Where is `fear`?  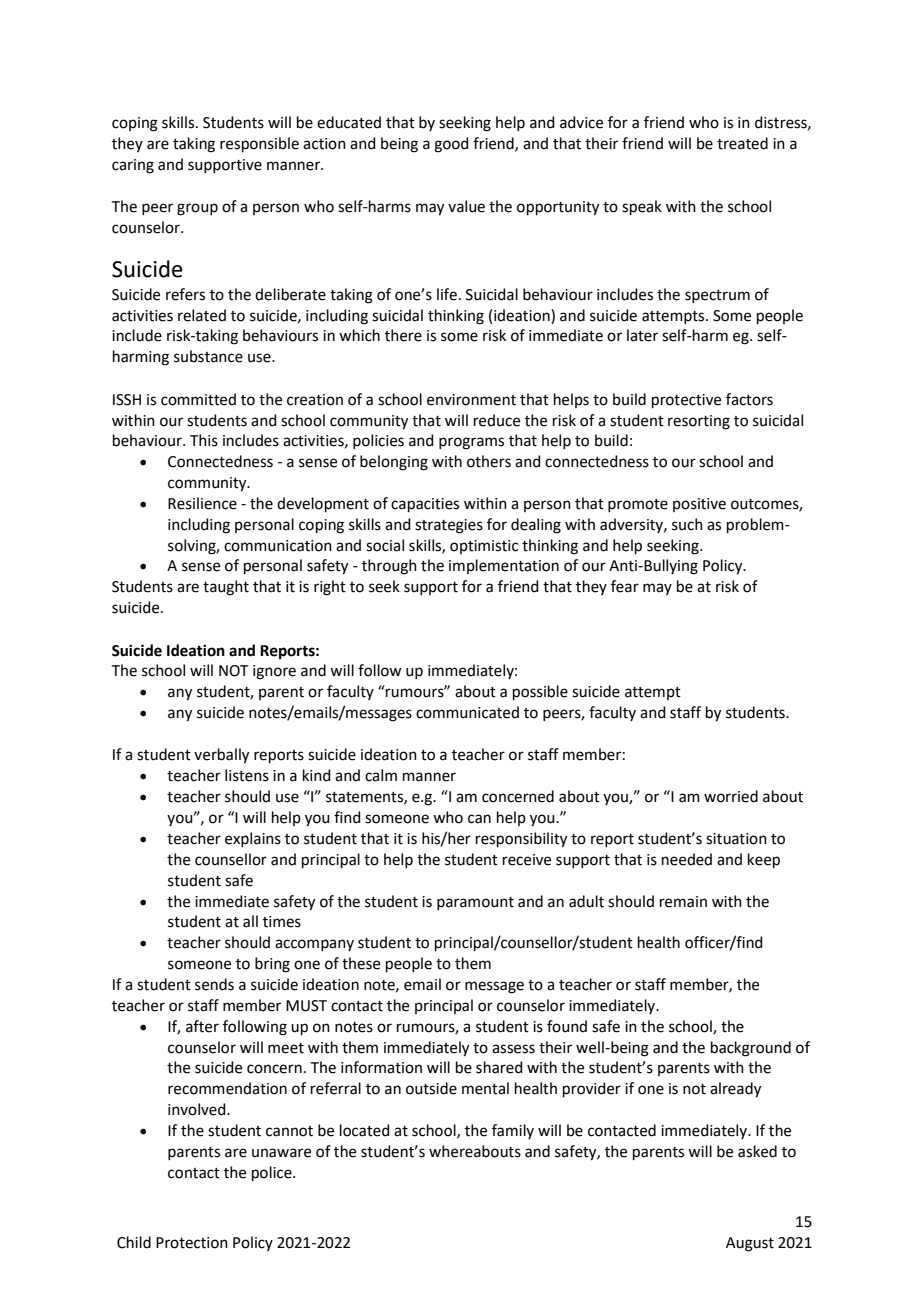 fear is located at coordinates (625, 586).
